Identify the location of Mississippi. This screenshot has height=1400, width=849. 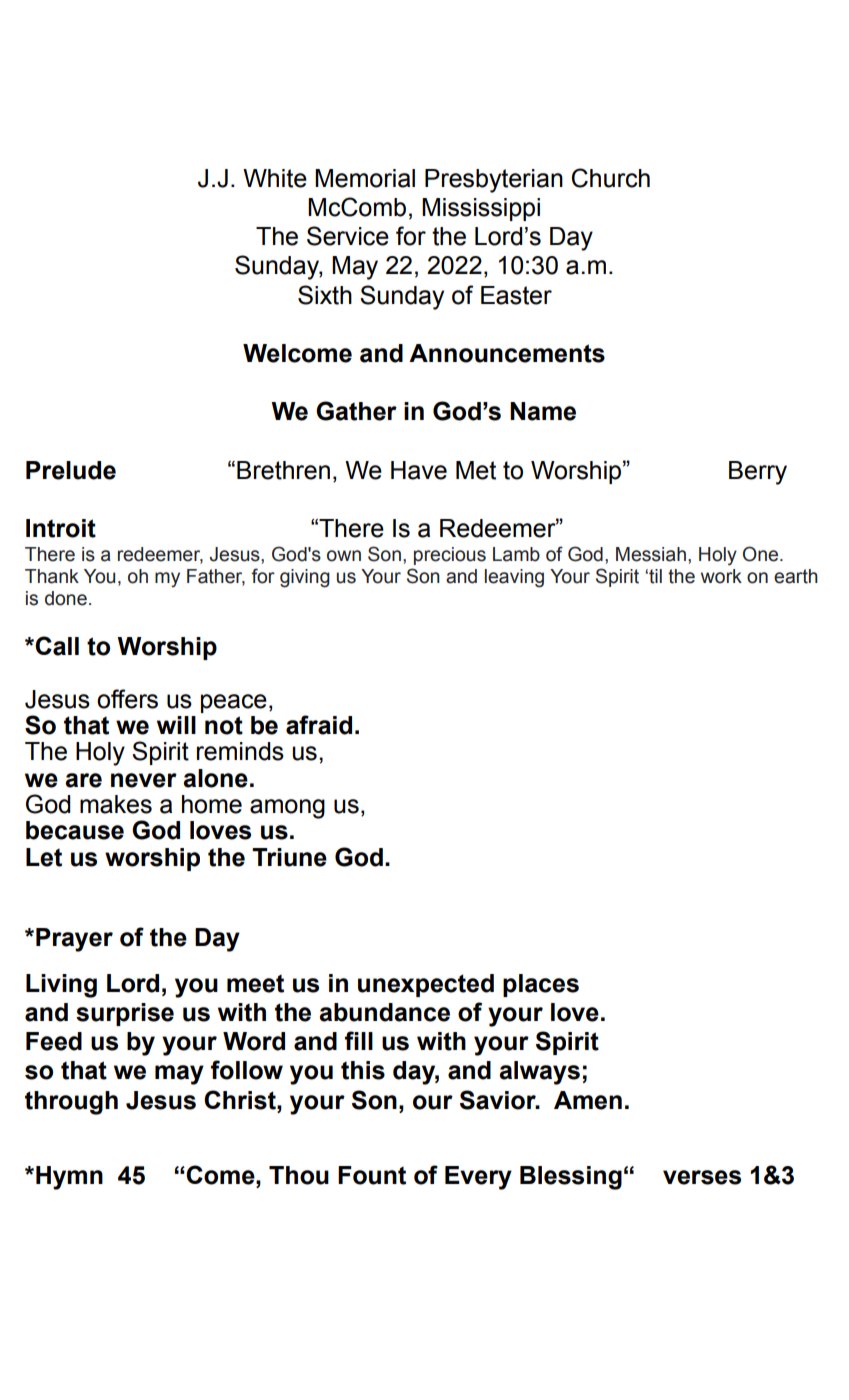
(481, 209).
